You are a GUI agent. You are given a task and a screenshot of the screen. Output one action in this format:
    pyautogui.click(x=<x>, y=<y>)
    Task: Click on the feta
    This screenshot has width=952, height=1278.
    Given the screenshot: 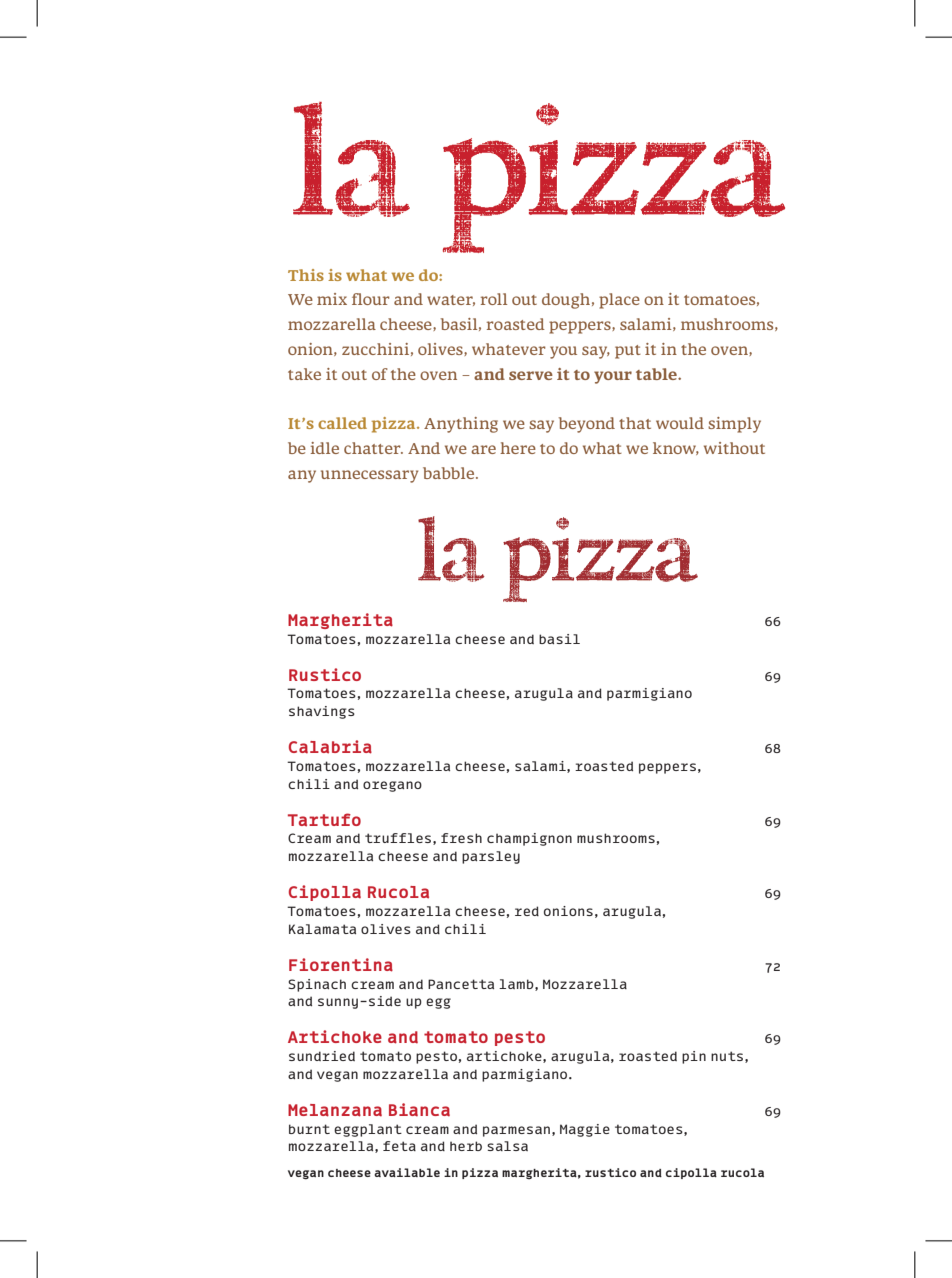 What is the action you would take?
    pyautogui.click(x=399, y=1146)
